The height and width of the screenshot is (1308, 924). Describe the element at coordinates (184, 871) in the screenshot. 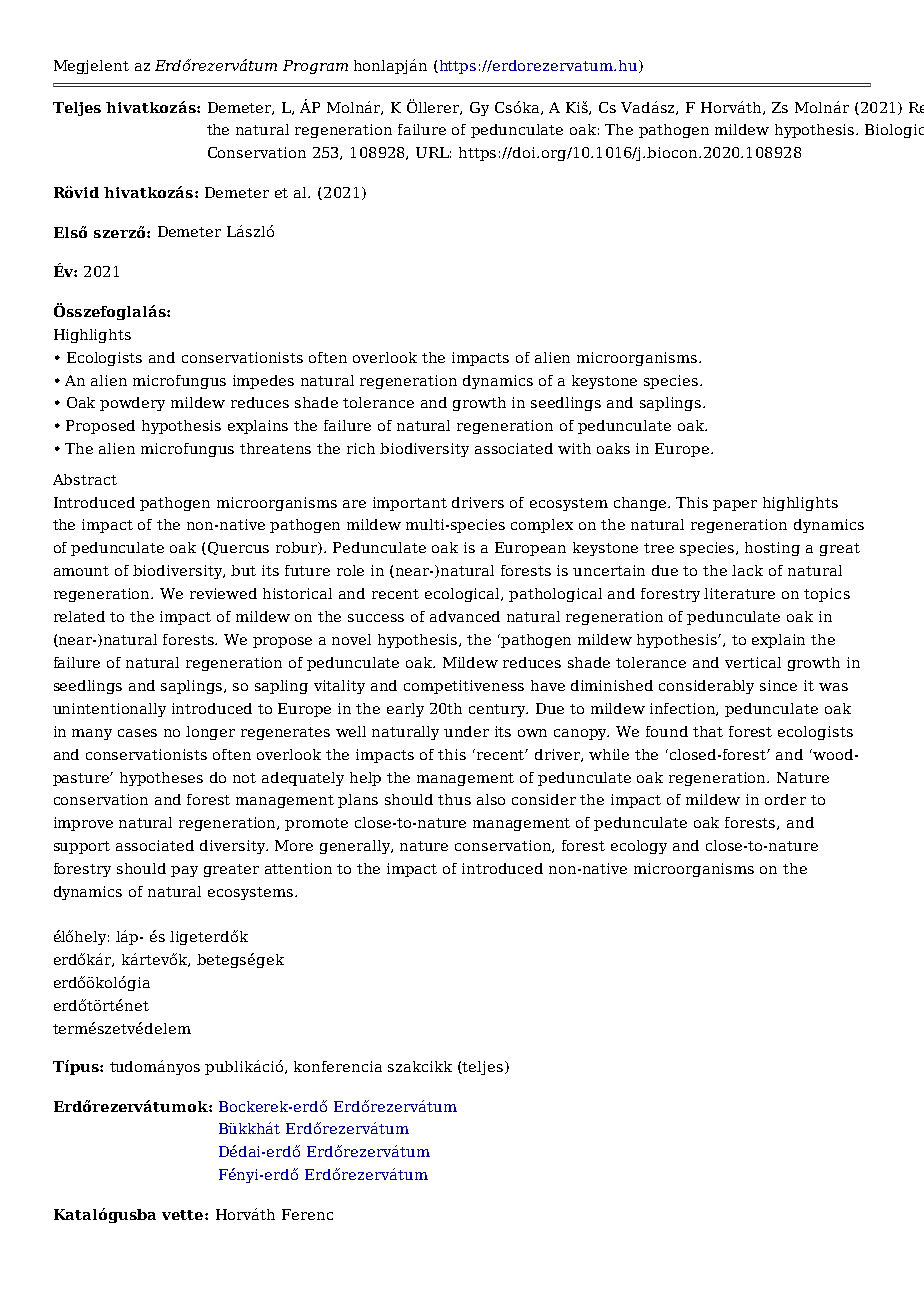

I see `pay` at that location.
